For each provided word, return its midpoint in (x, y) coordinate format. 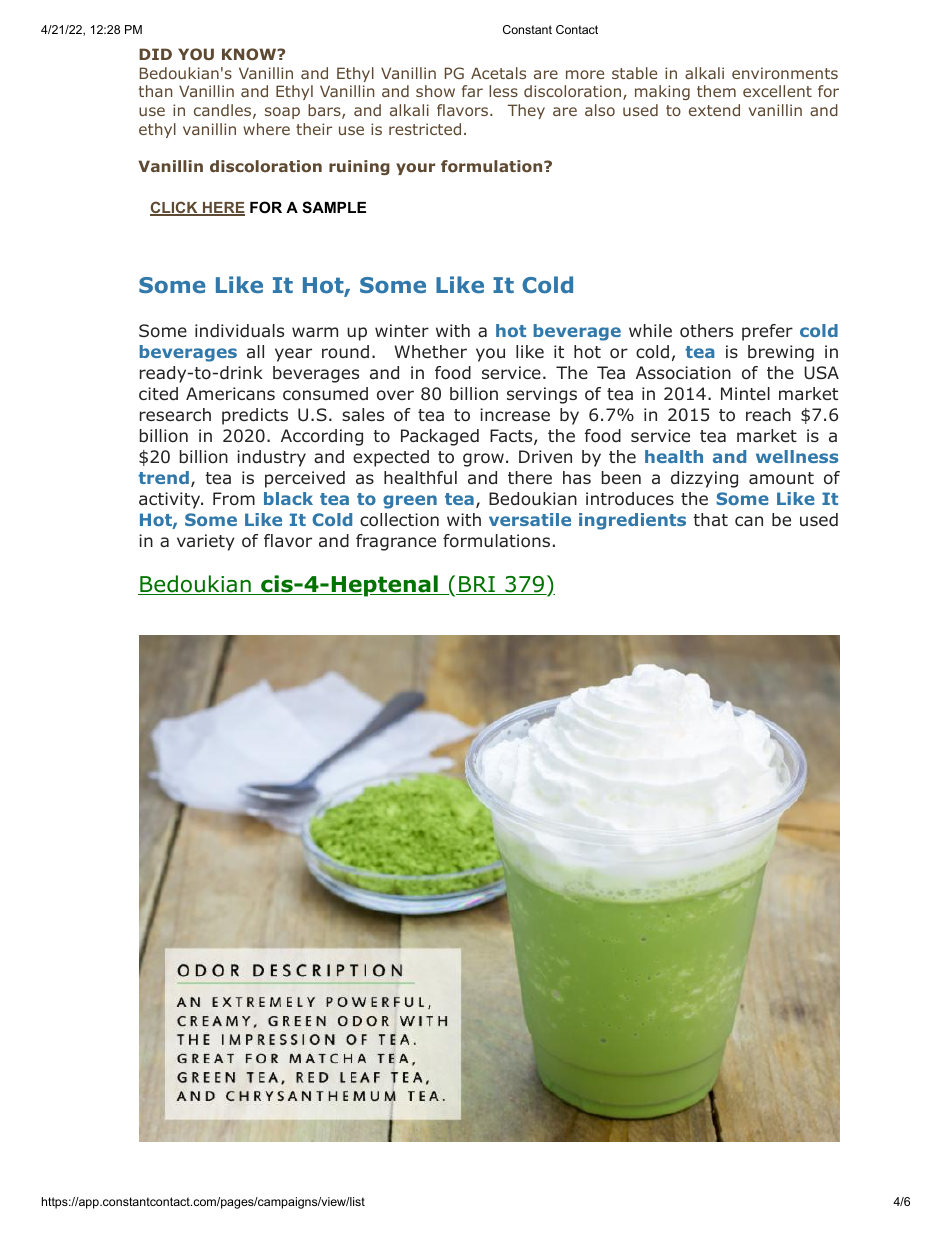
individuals (239, 330)
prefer (767, 332)
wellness (797, 456)
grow (483, 460)
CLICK (175, 208)
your (415, 169)
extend (714, 110)
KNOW (250, 54)
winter (402, 330)
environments (785, 73)
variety (206, 542)
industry (271, 458)
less (503, 91)
